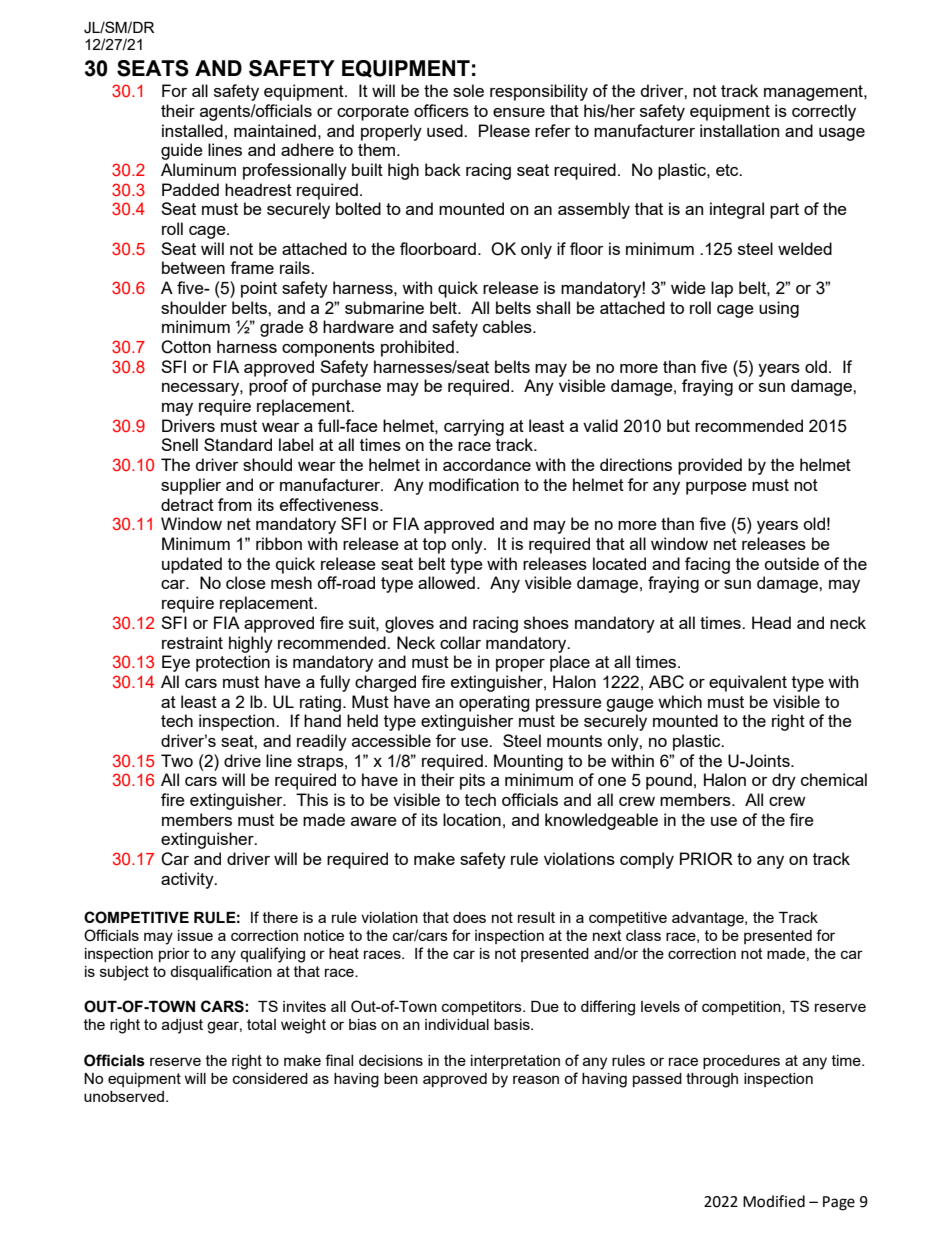  Describe the element at coordinates (748, 683) in the screenshot. I see `equivalent` at that location.
